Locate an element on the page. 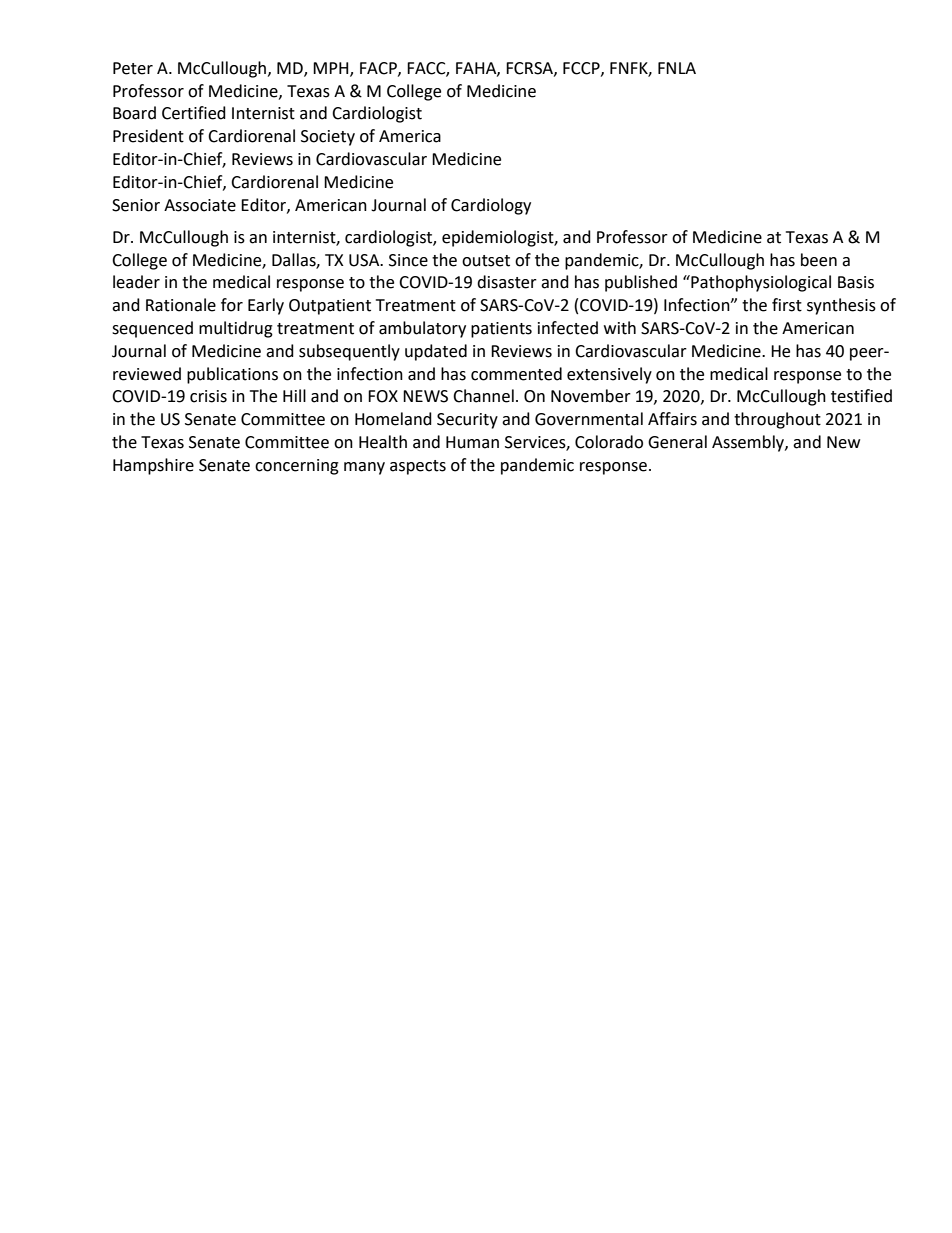  Peter is located at coordinates (133, 68).
